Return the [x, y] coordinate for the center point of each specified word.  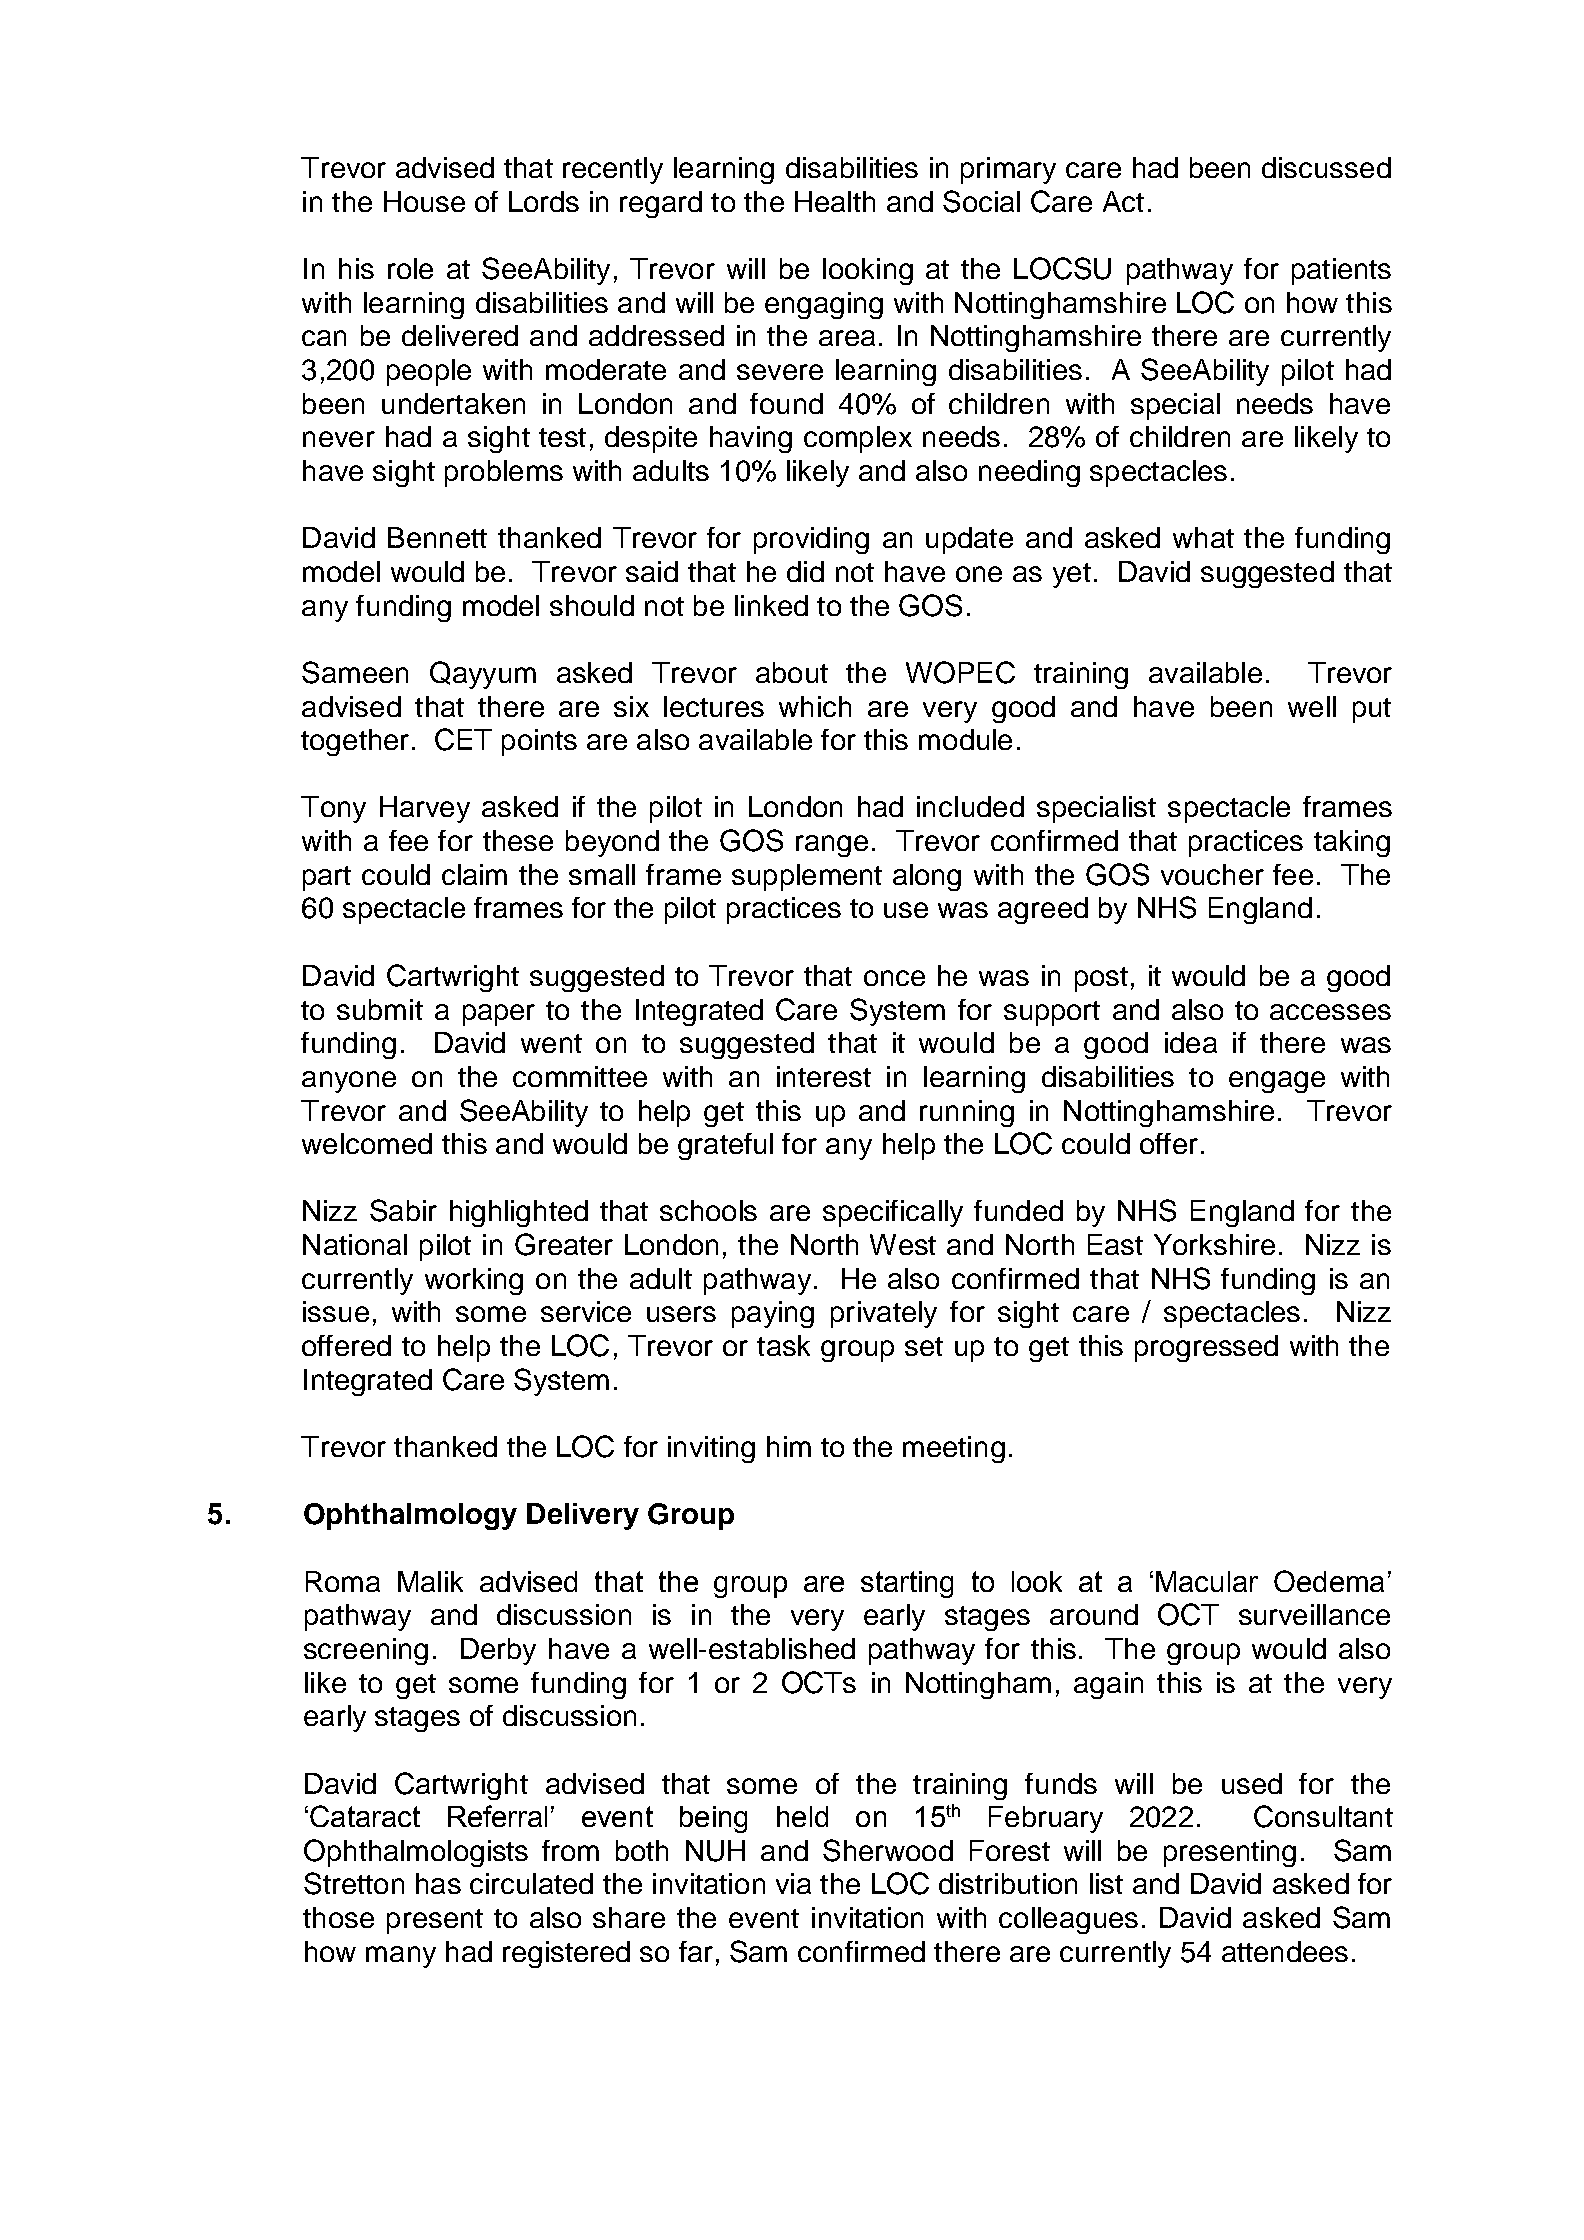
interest [824, 1076]
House [424, 201]
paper [499, 1015]
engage [1277, 1082]
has [438, 1883]
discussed [1326, 167]
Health [835, 201]
